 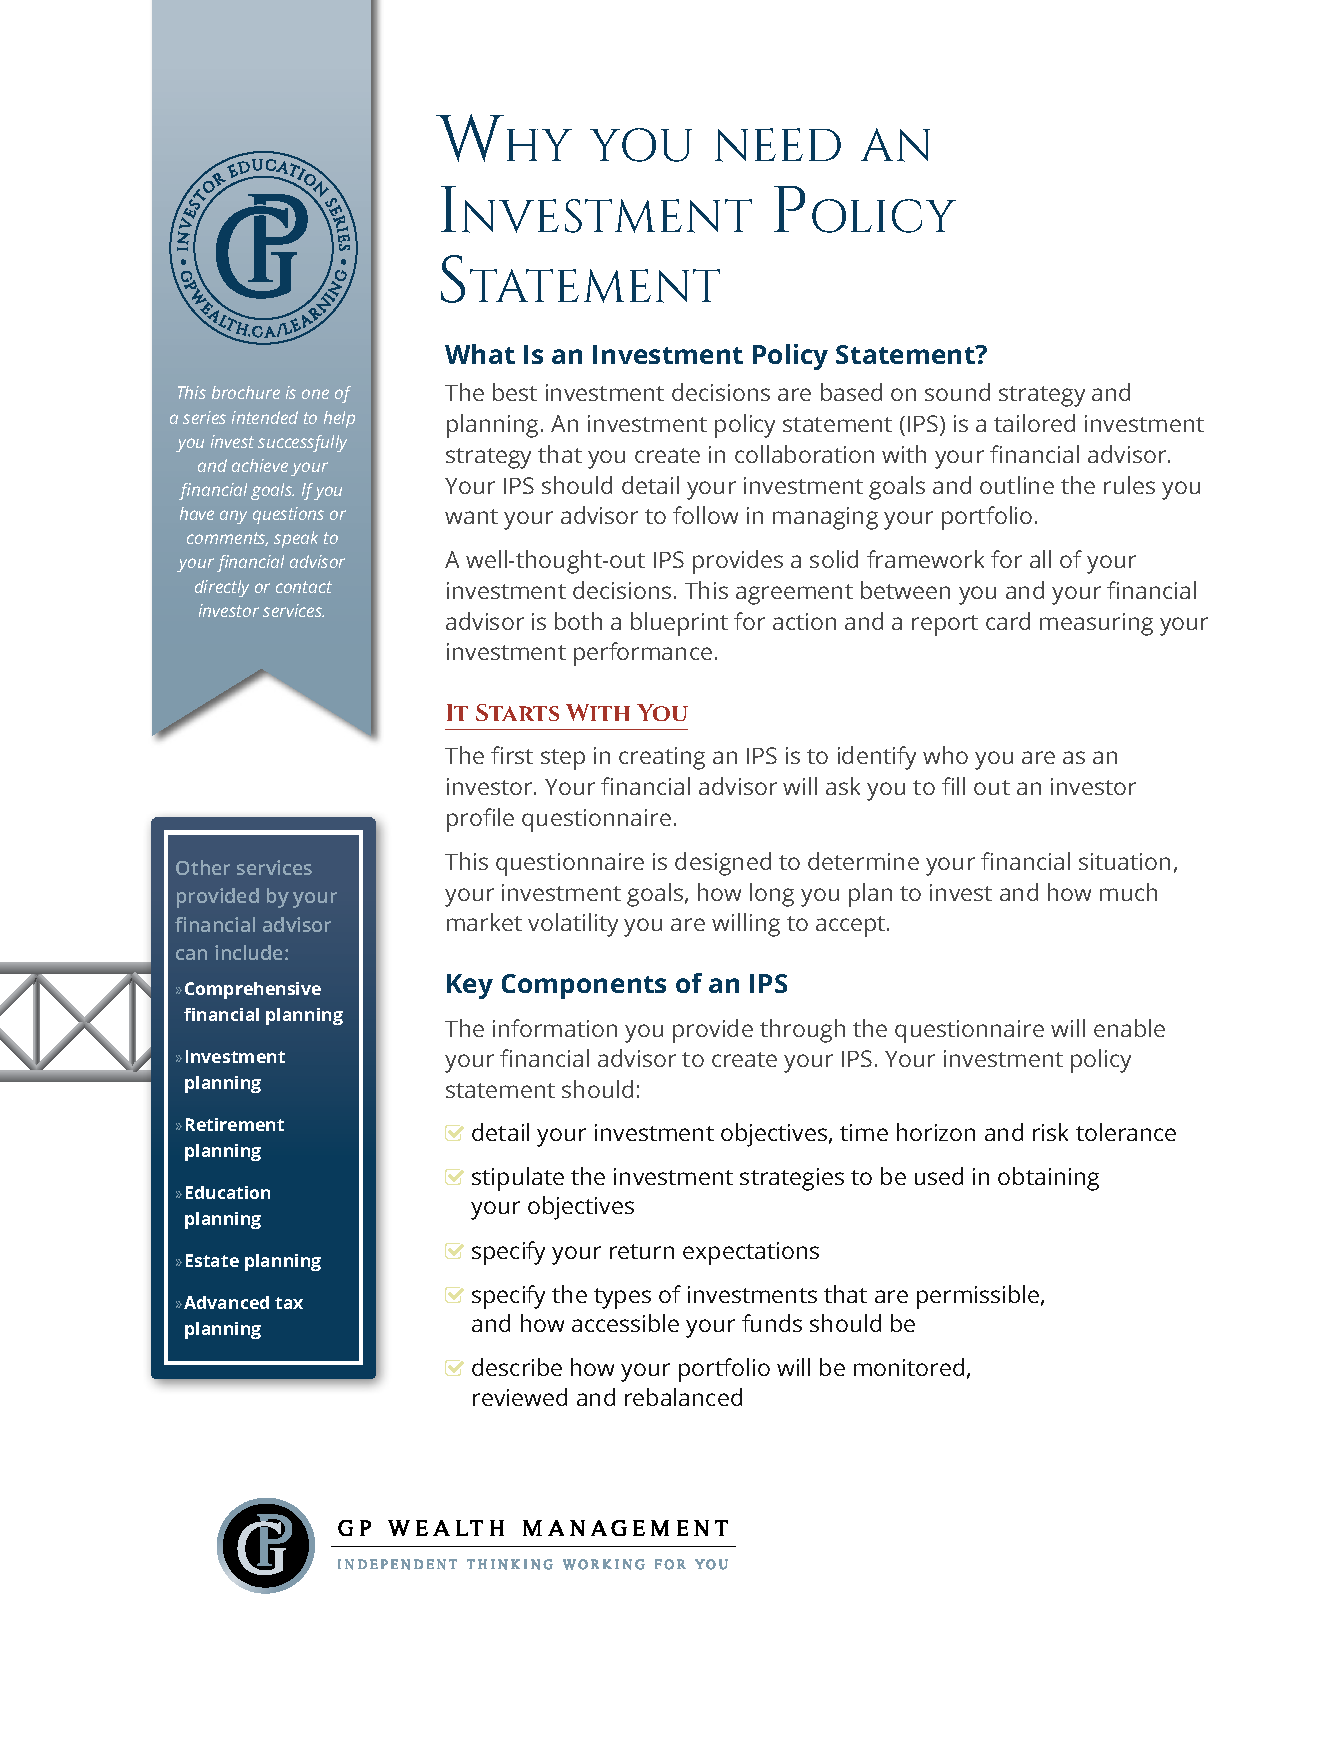 I want to click on creating, so click(x=662, y=758).
